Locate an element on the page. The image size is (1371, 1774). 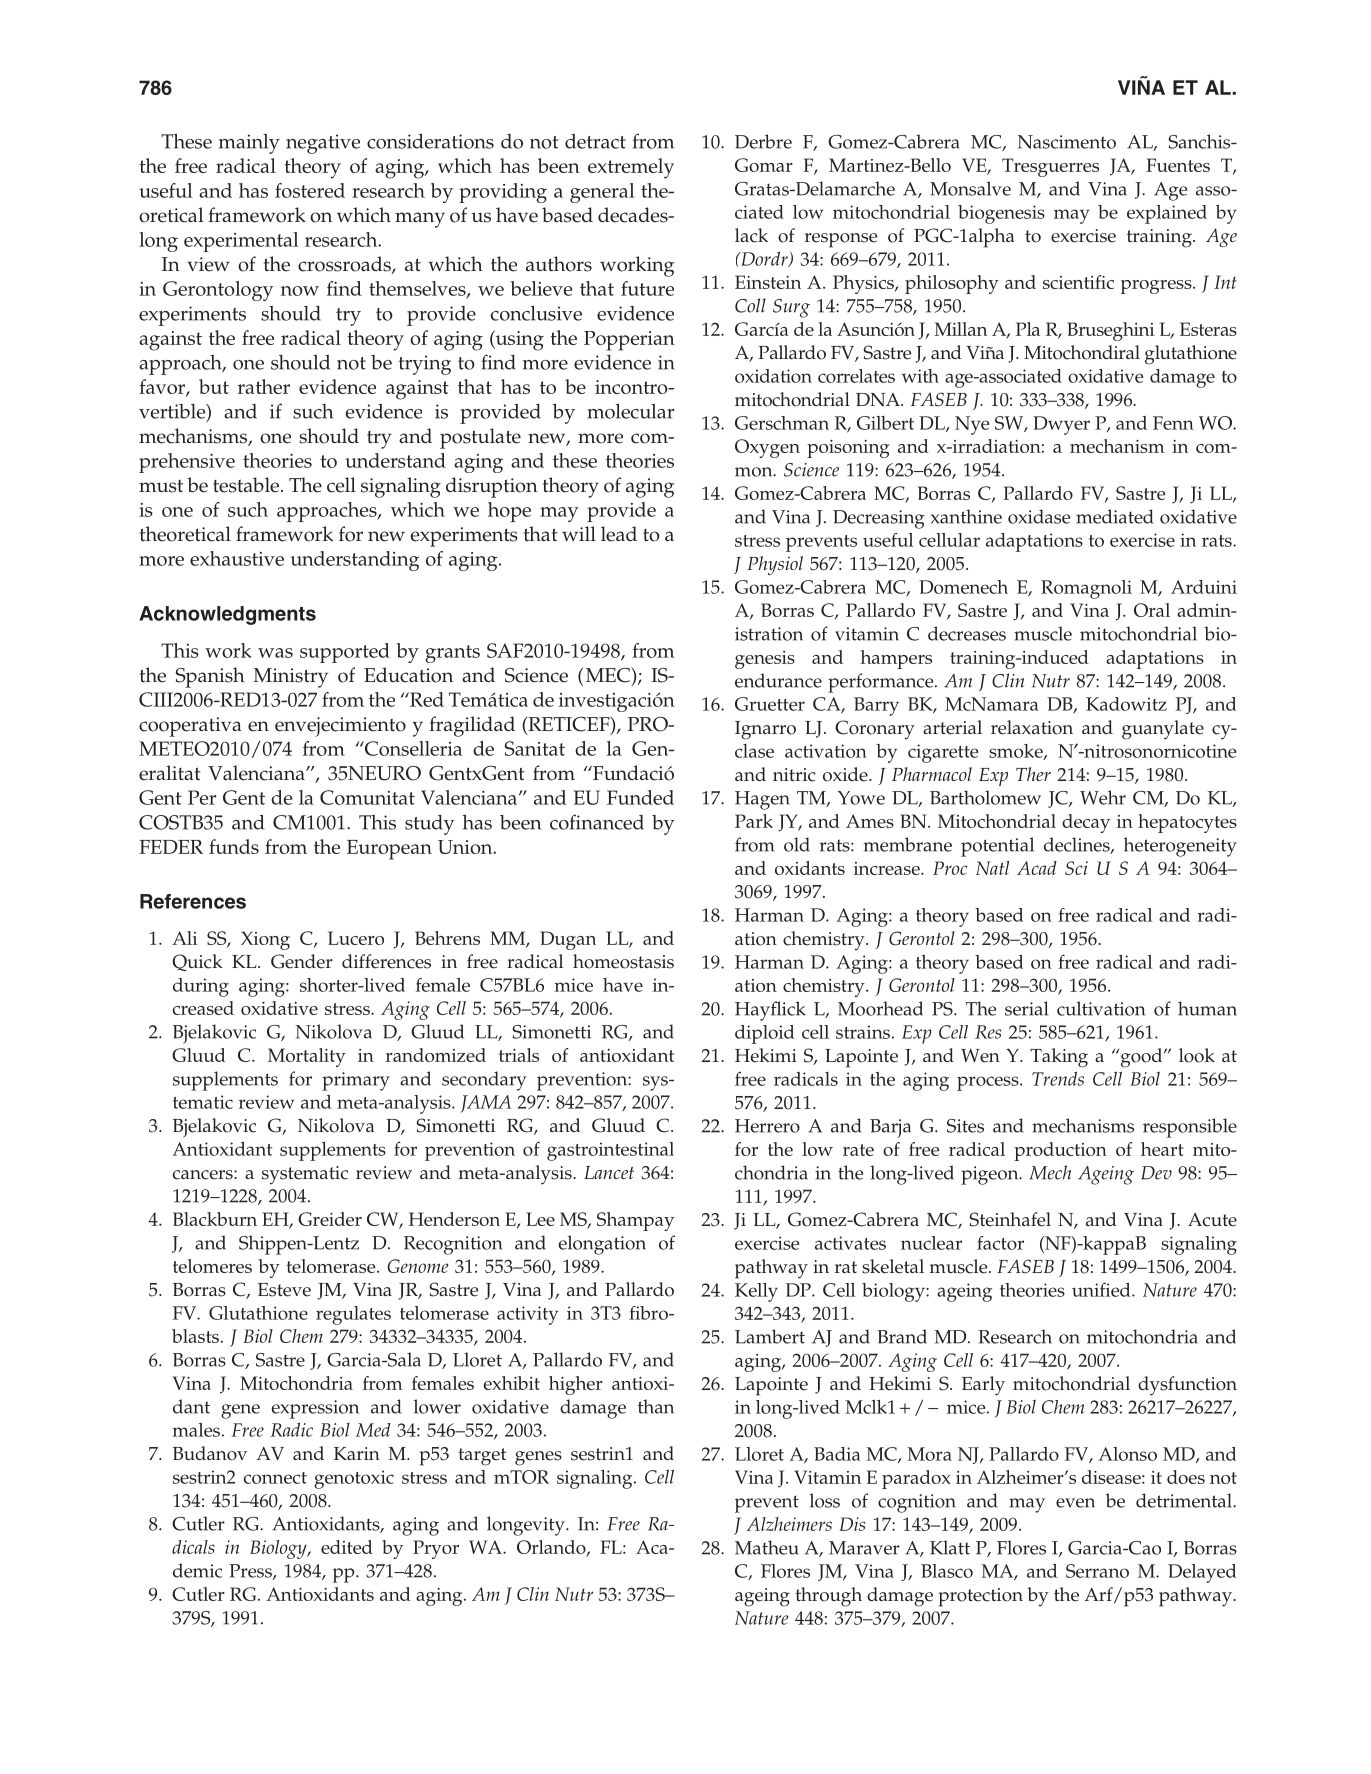
Park is located at coordinates (754, 821).
